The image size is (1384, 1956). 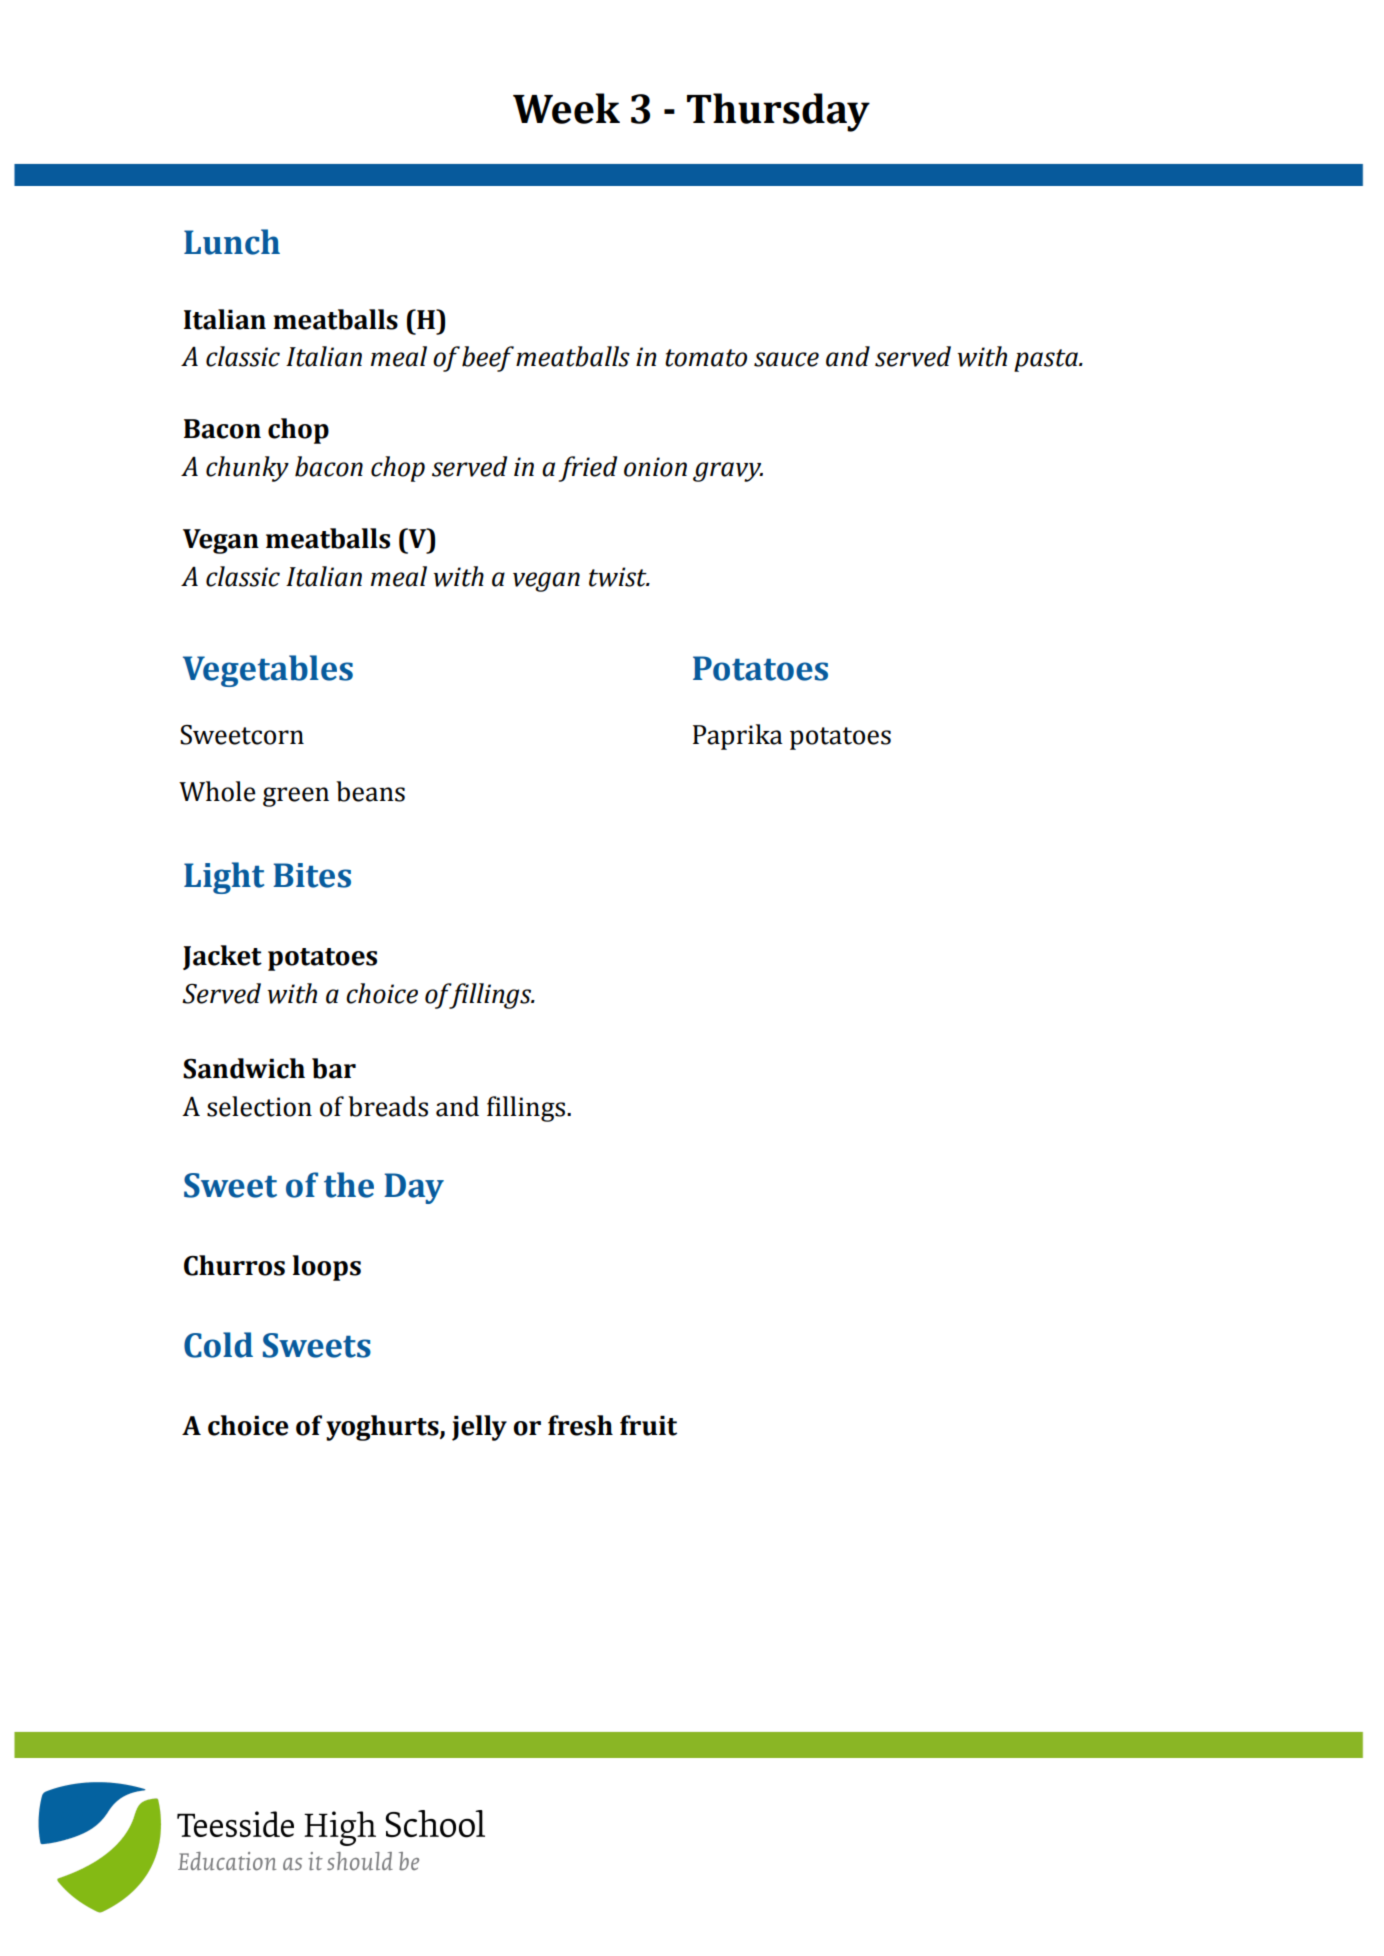 I want to click on Thursday, so click(x=778, y=112).
